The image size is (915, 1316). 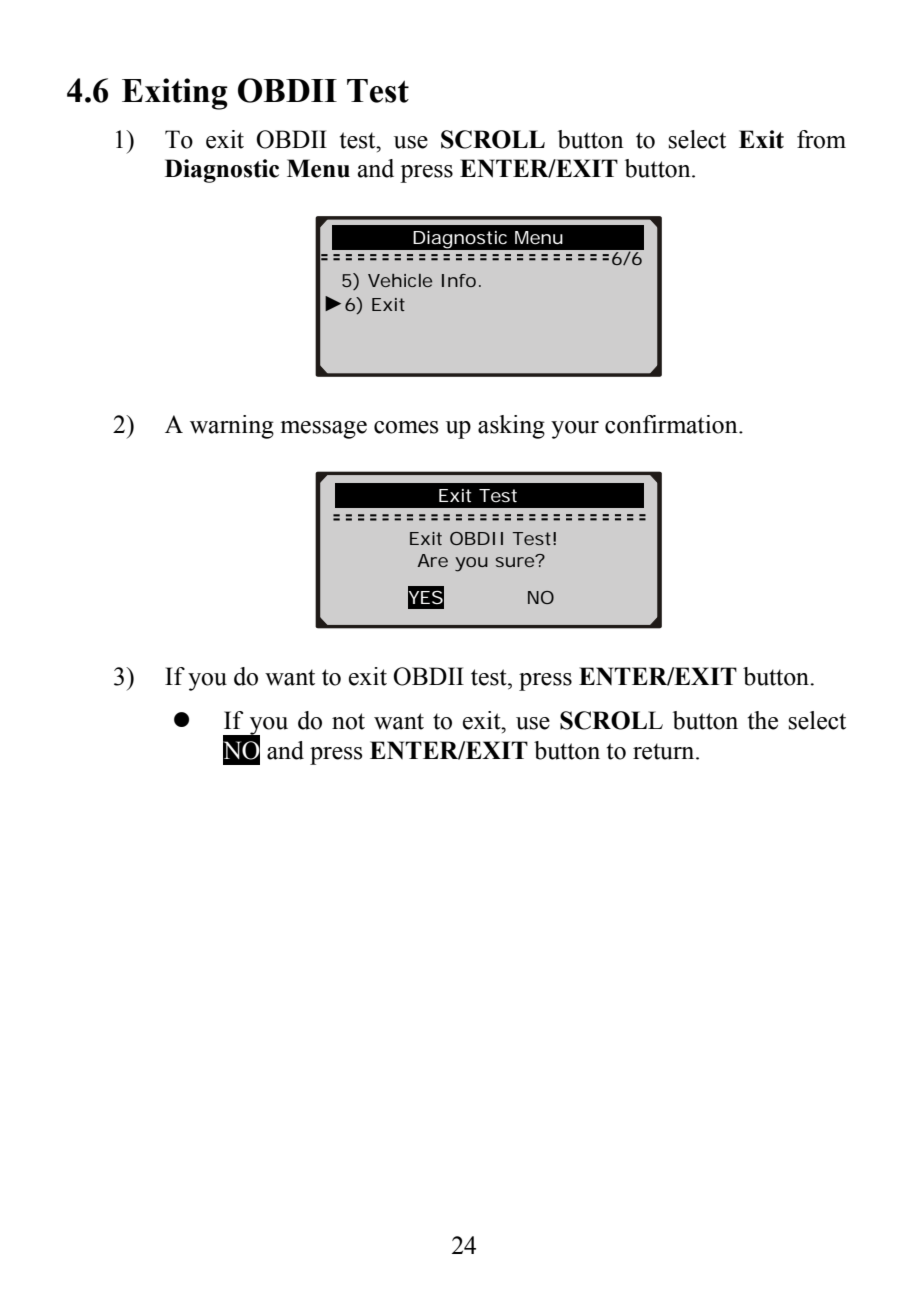 What do you see at coordinates (665, 751) in the screenshot?
I see `return` at bounding box center [665, 751].
